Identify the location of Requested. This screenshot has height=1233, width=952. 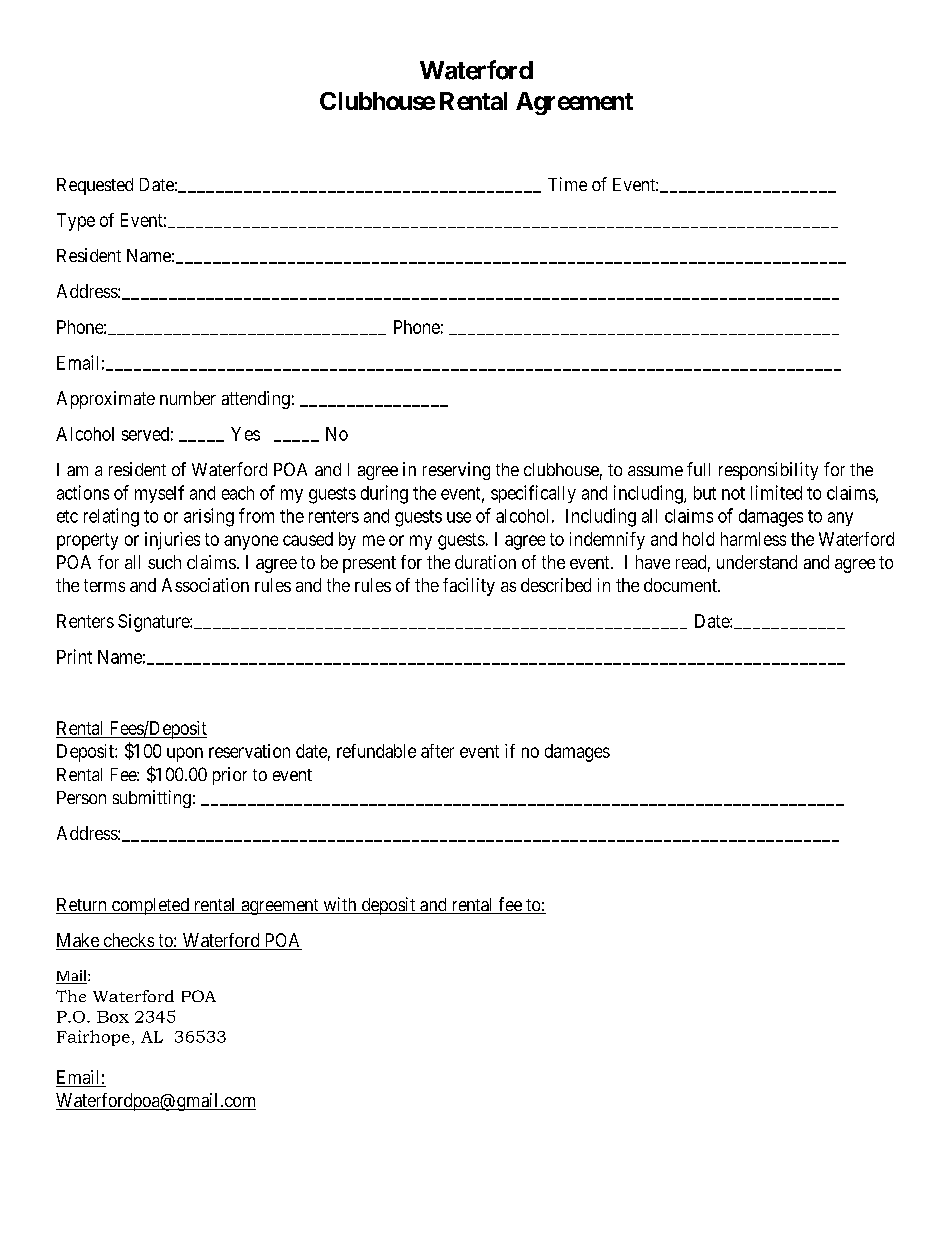
(95, 186).
